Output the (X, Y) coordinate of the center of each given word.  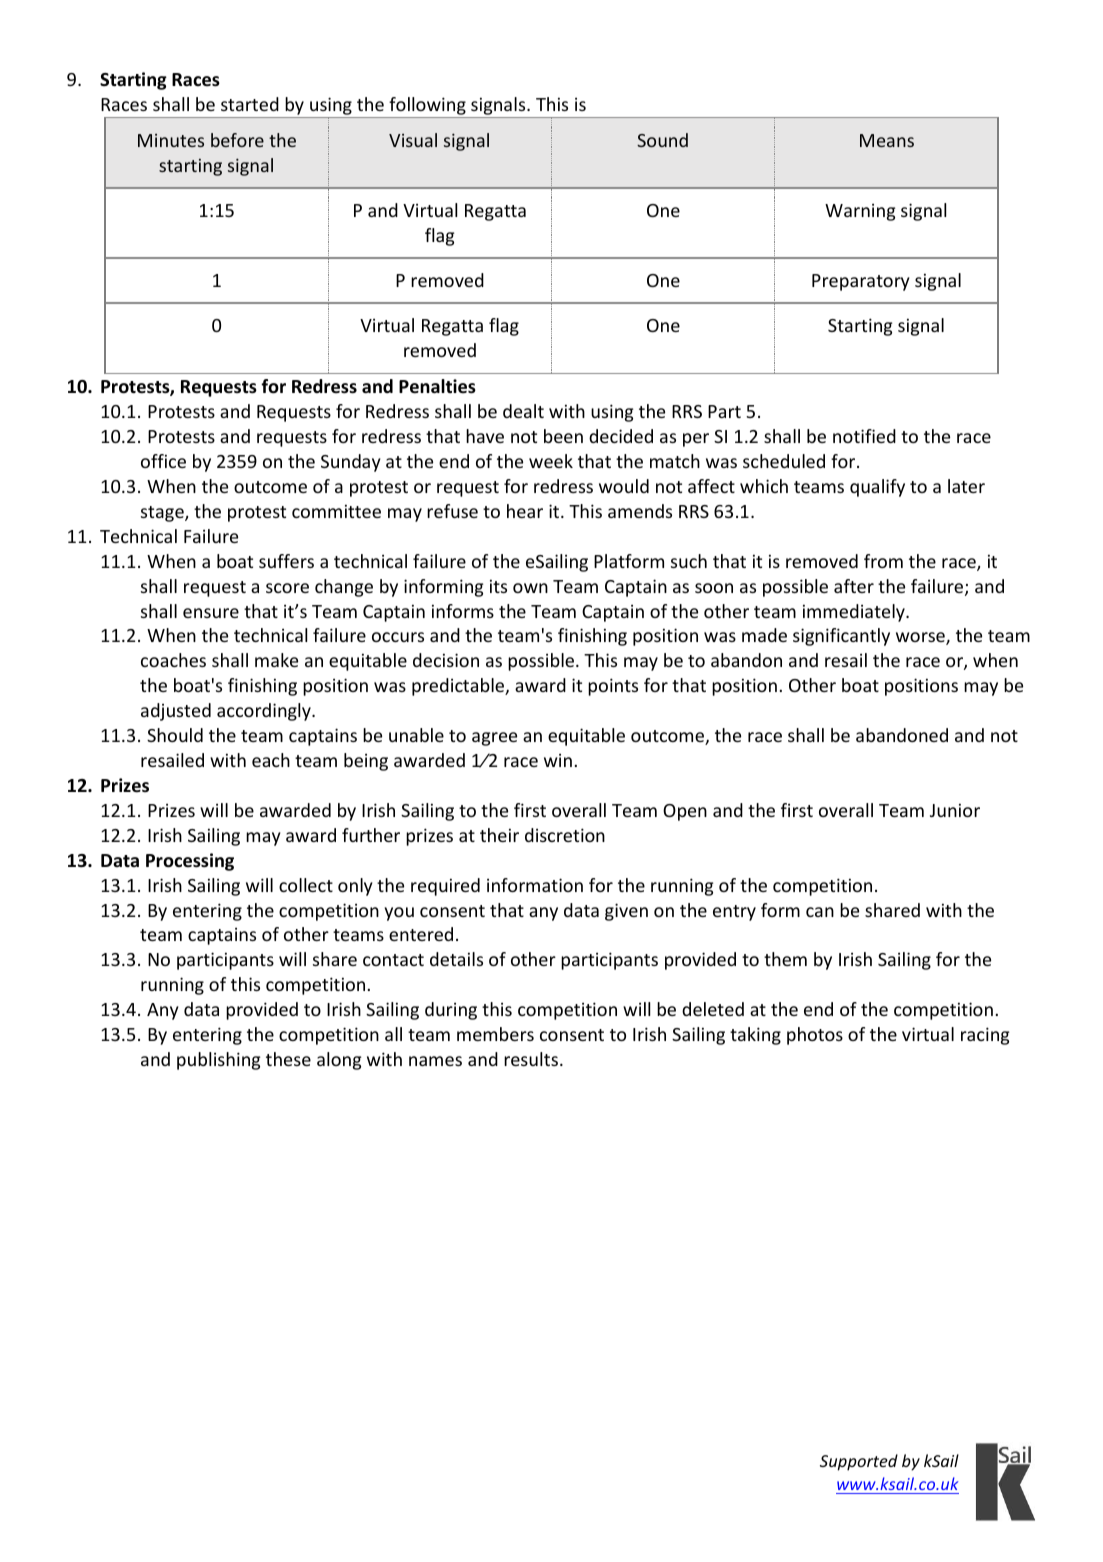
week (551, 461)
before (237, 140)
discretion (565, 835)
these (288, 1059)
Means (887, 140)
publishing (218, 1061)
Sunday (351, 463)
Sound (662, 140)
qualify (877, 488)
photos (815, 1036)
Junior (955, 810)
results (531, 1059)
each (271, 760)
